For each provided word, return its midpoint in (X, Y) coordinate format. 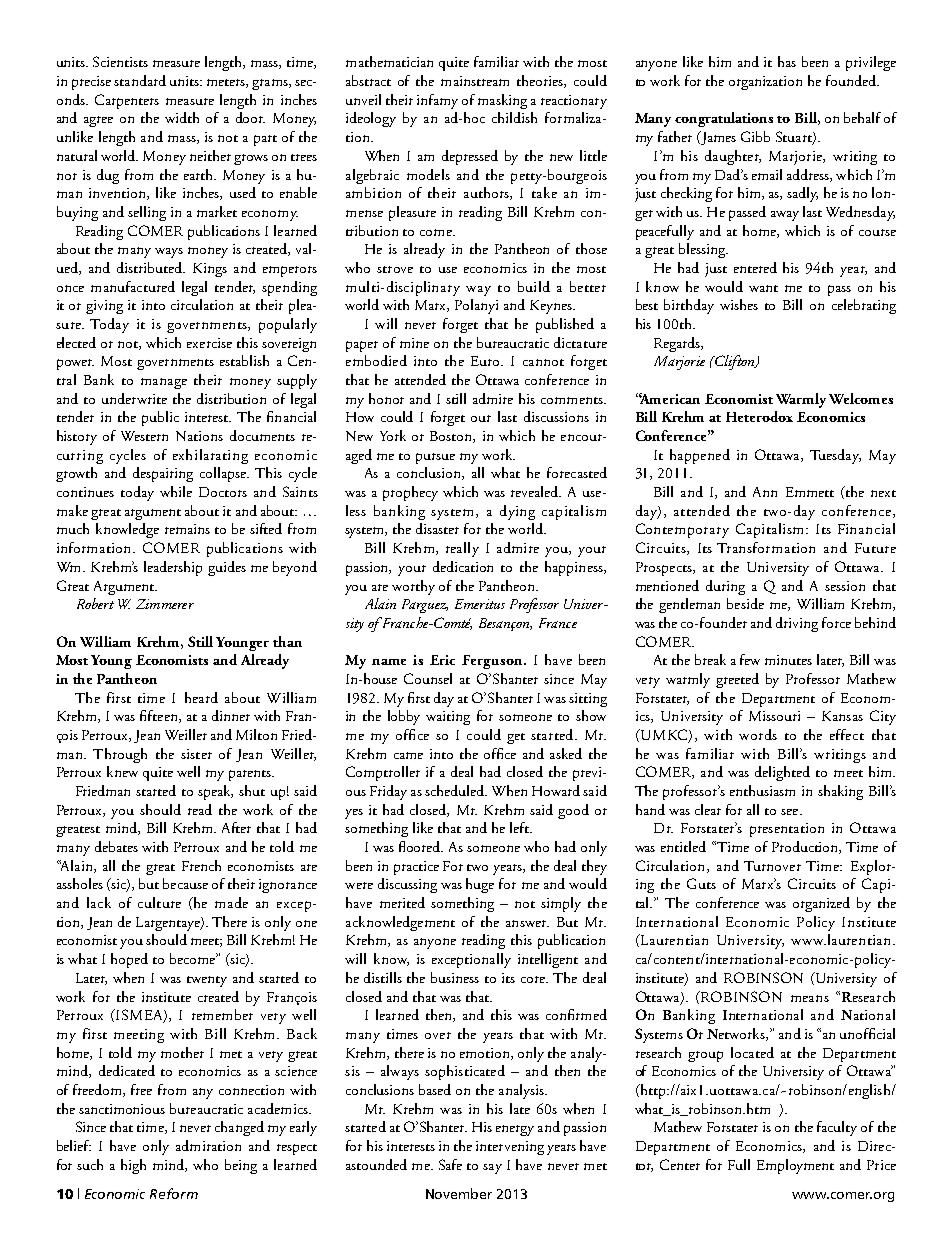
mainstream (475, 81)
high (133, 1166)
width (182, 117)
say (492, 1169)
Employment (795, 1166)
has (787, 61)
